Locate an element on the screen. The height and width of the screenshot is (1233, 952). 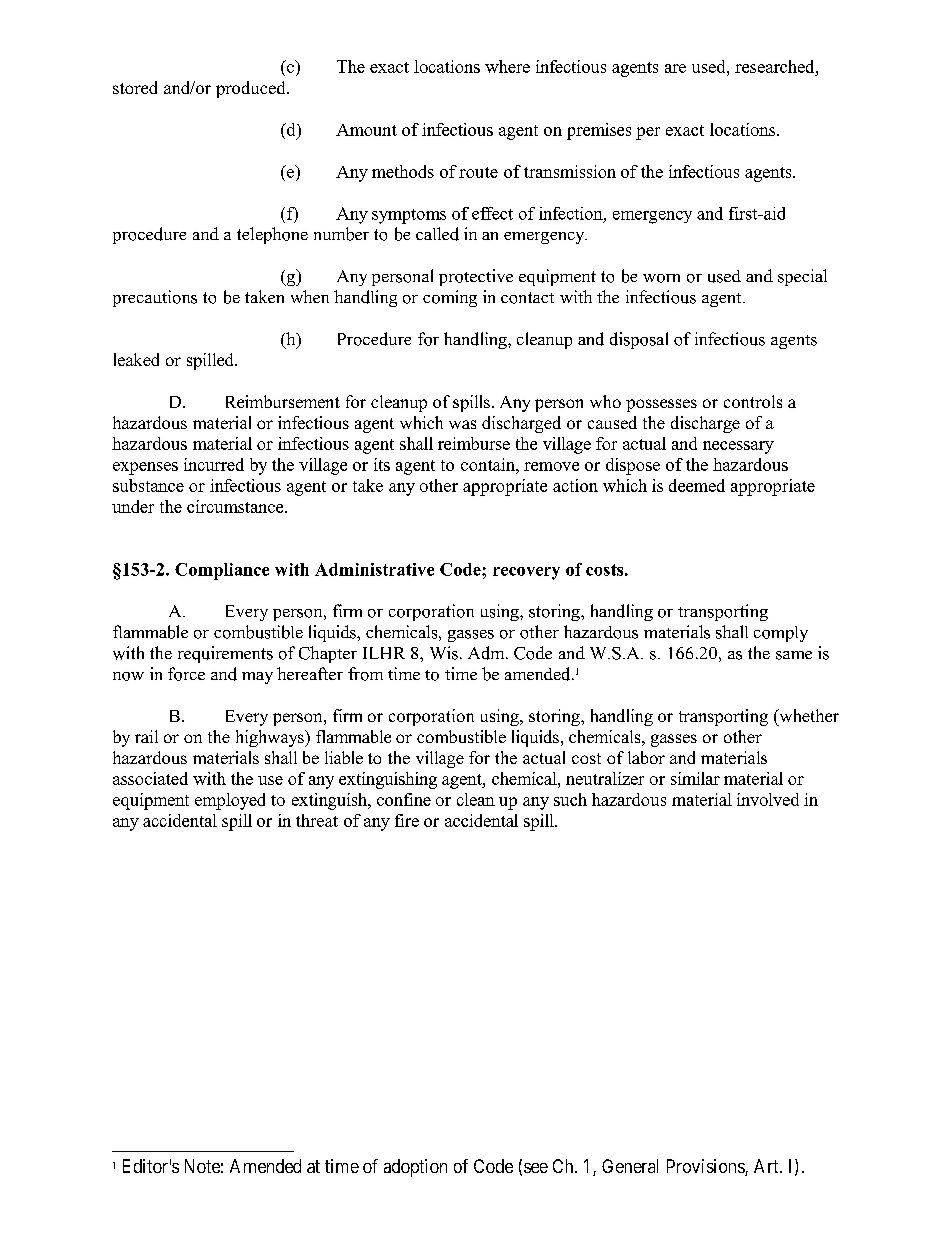
involved is located at coordinates (768, 799).
